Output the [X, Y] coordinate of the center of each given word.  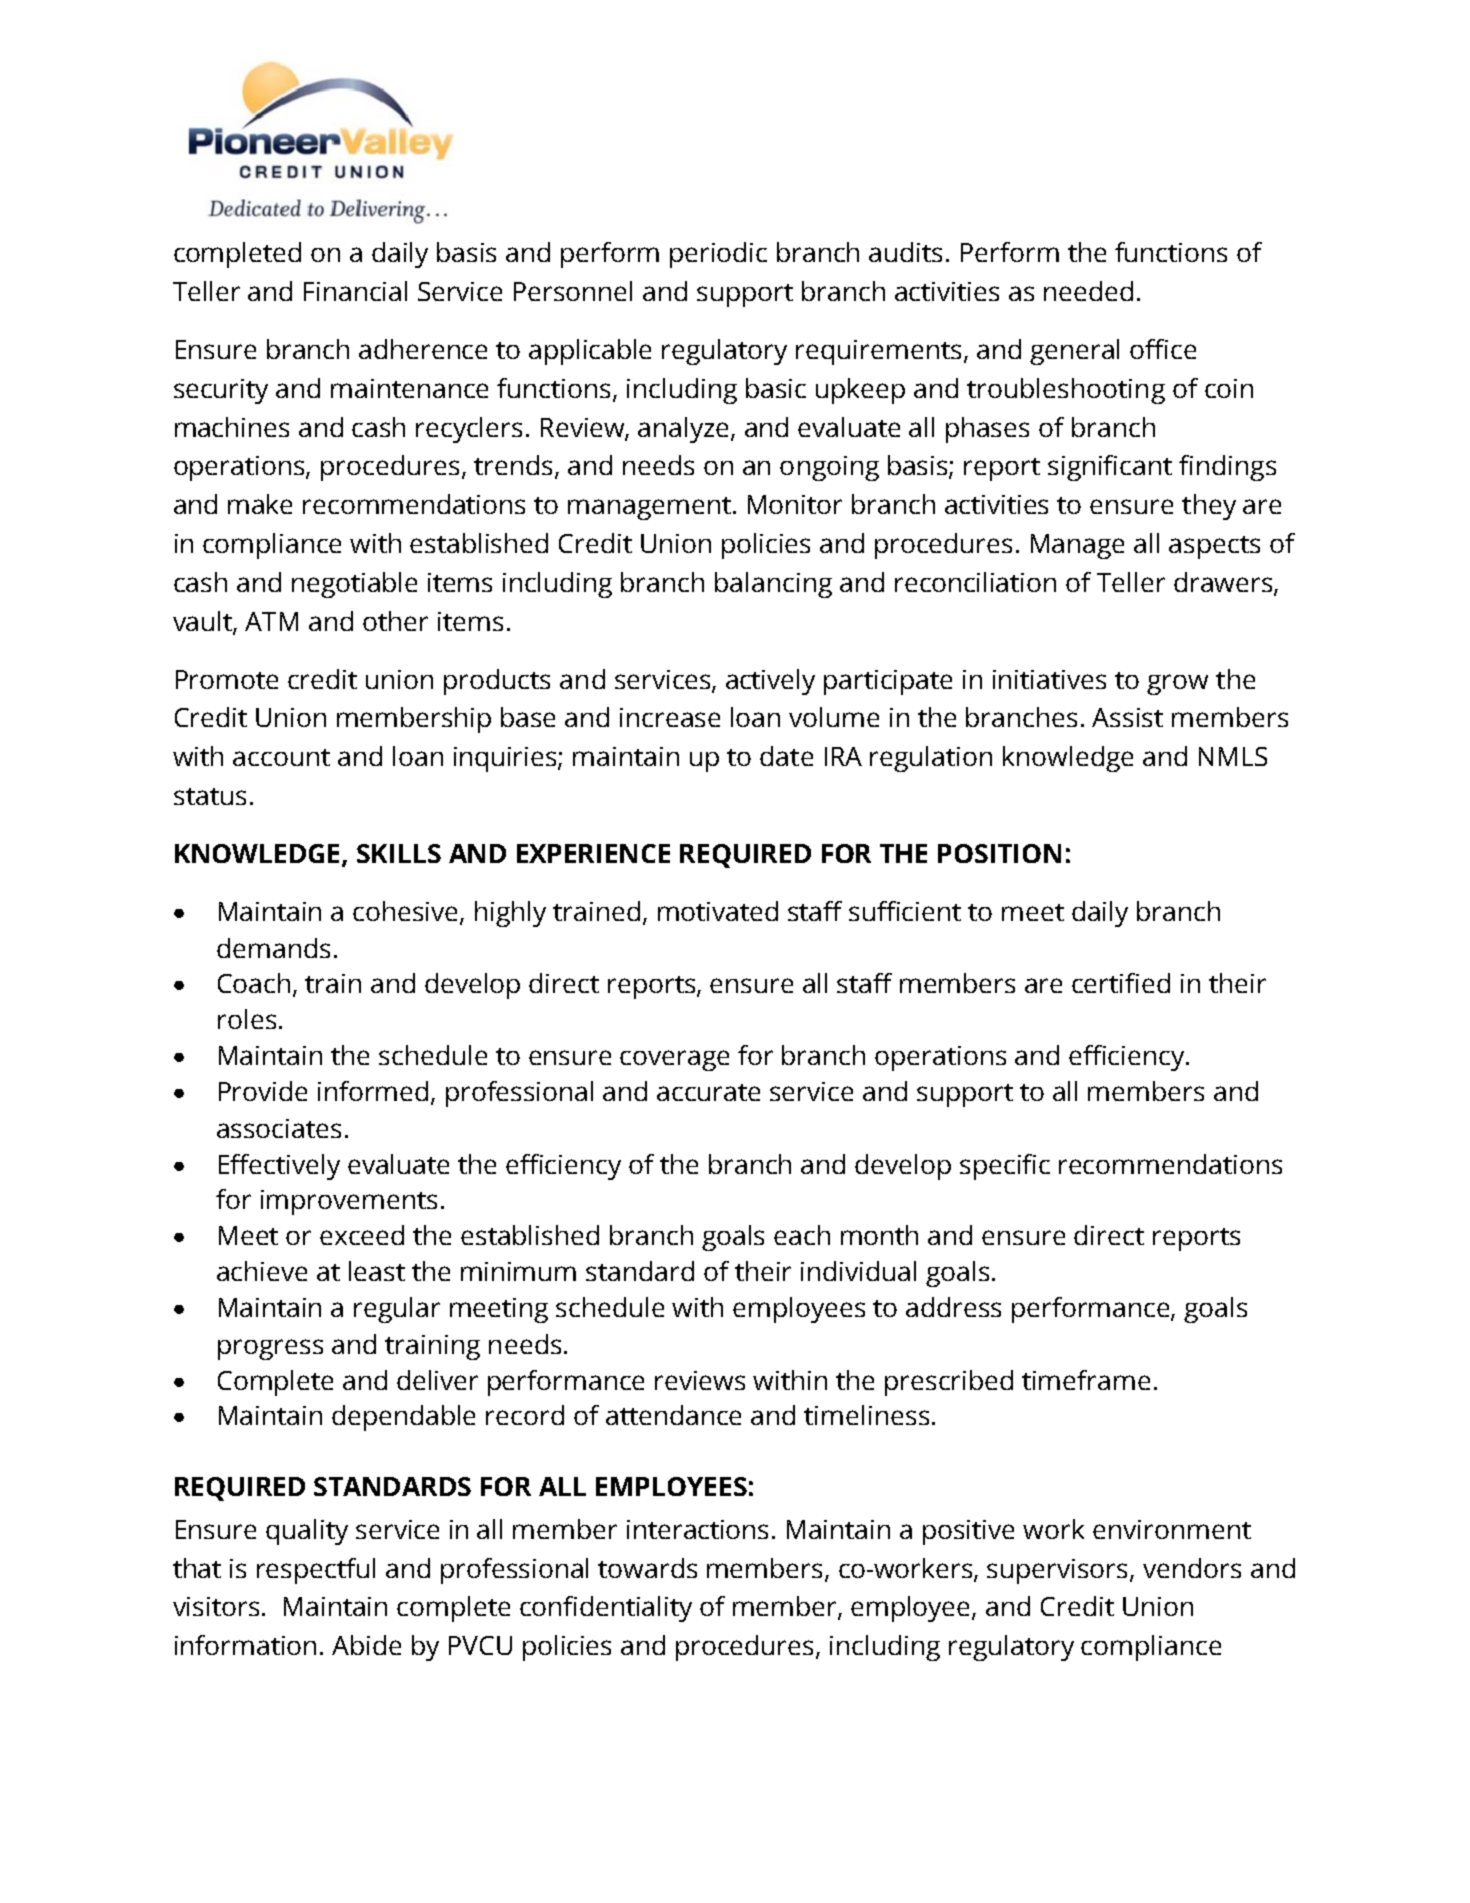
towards [647, 1568]
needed [1088, 291]
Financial [355, 291]
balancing [773, 585]
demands [273, 948]
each [802, 1235]
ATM [271, 621]
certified [1121, 983]
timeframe [1086, 1380]
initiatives [1049, 679]
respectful [316, 1571]
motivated [718, 911]
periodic [718, 255]
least [377, 1271]
